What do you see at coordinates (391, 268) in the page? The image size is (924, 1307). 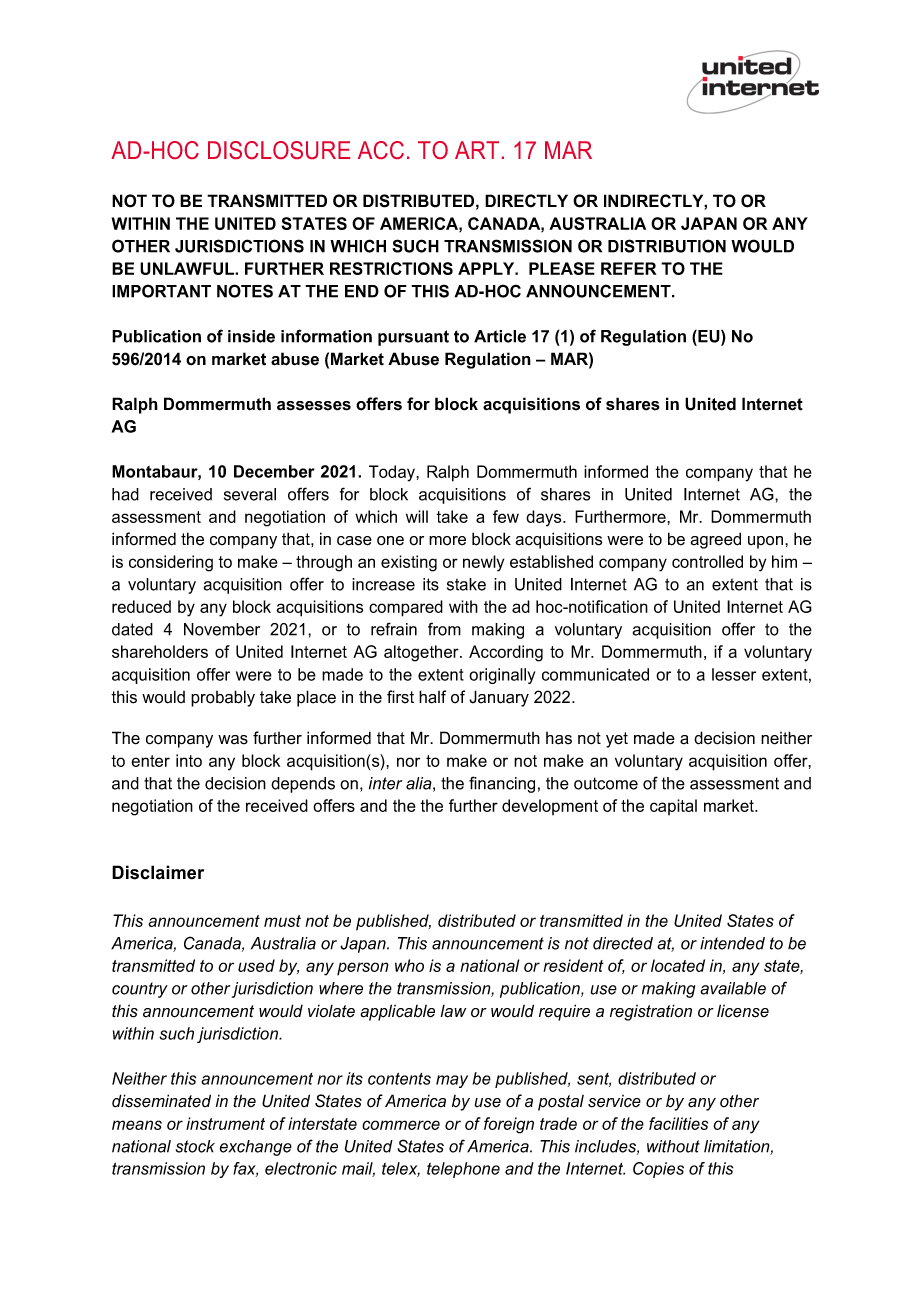 I see `RESTRICTIONS` at bounding box center [391, 268].
